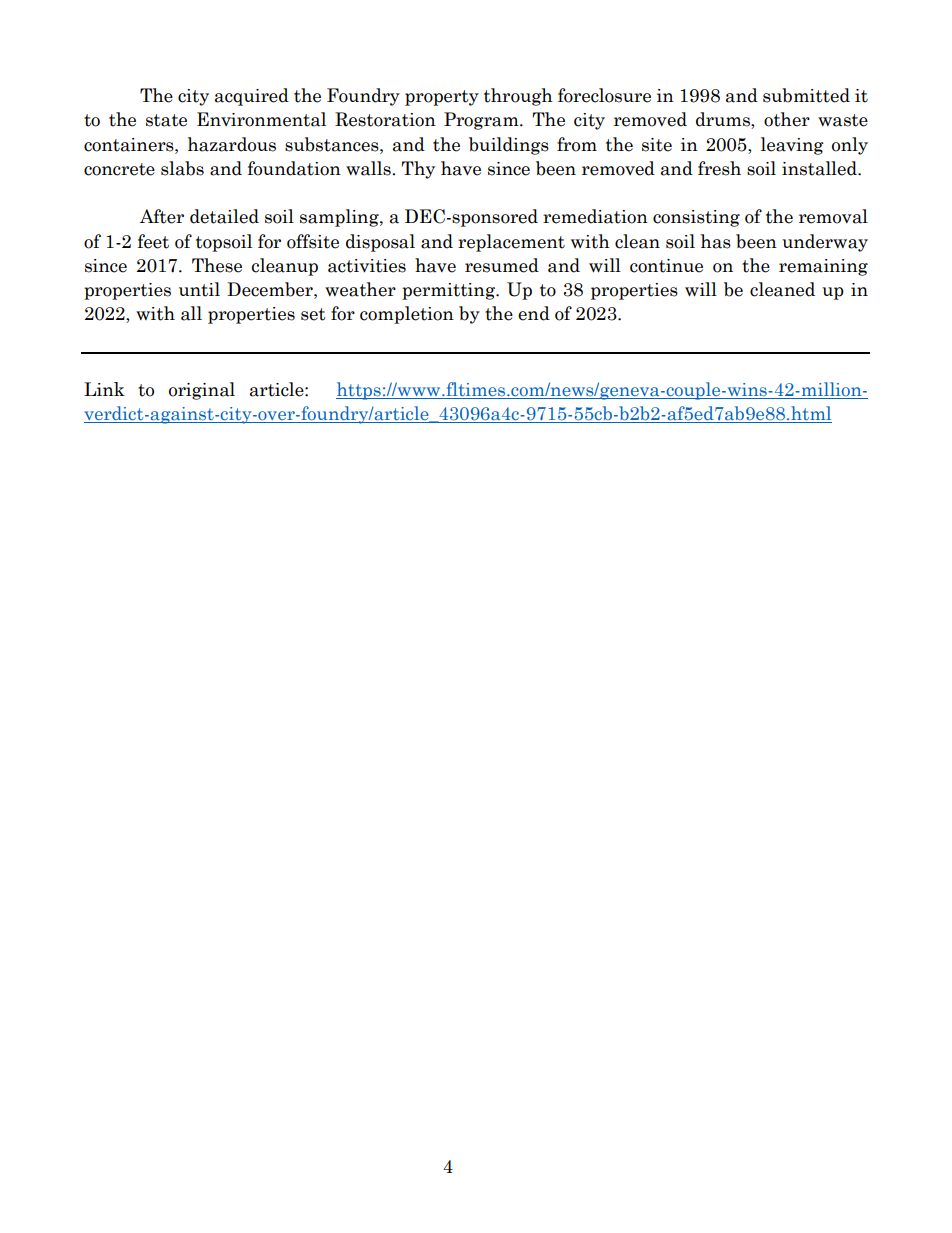 The height and width of the screenshot is (1233, 952). What do you see at coordinates (833, 216) in the screenshot?
I see `removal` at bounding box center [833, 216].
